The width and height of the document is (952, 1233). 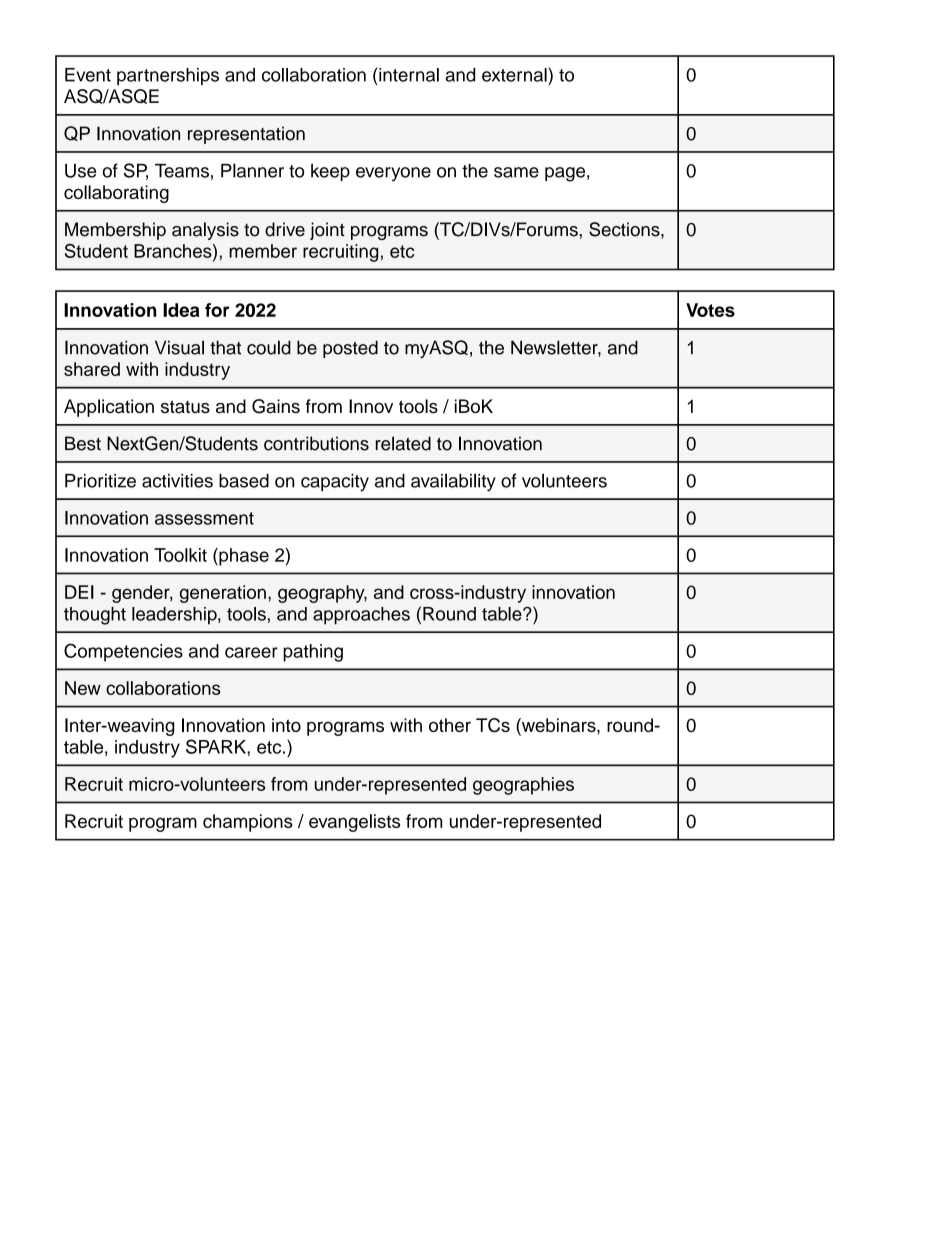 I want to click on activities, so click(x=177, y=481).
